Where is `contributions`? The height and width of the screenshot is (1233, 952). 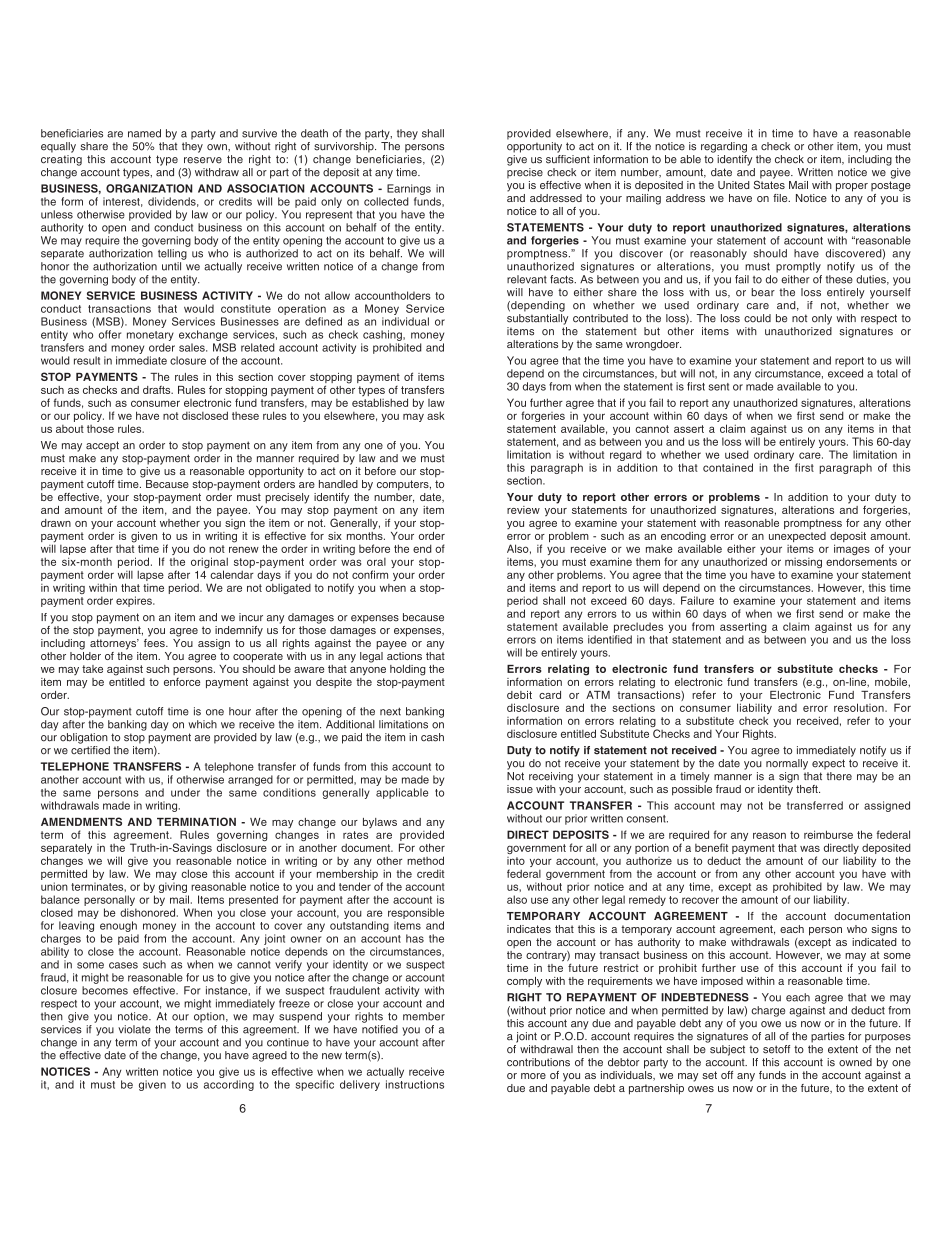
contributions is located at coordinates (538, 1062).
